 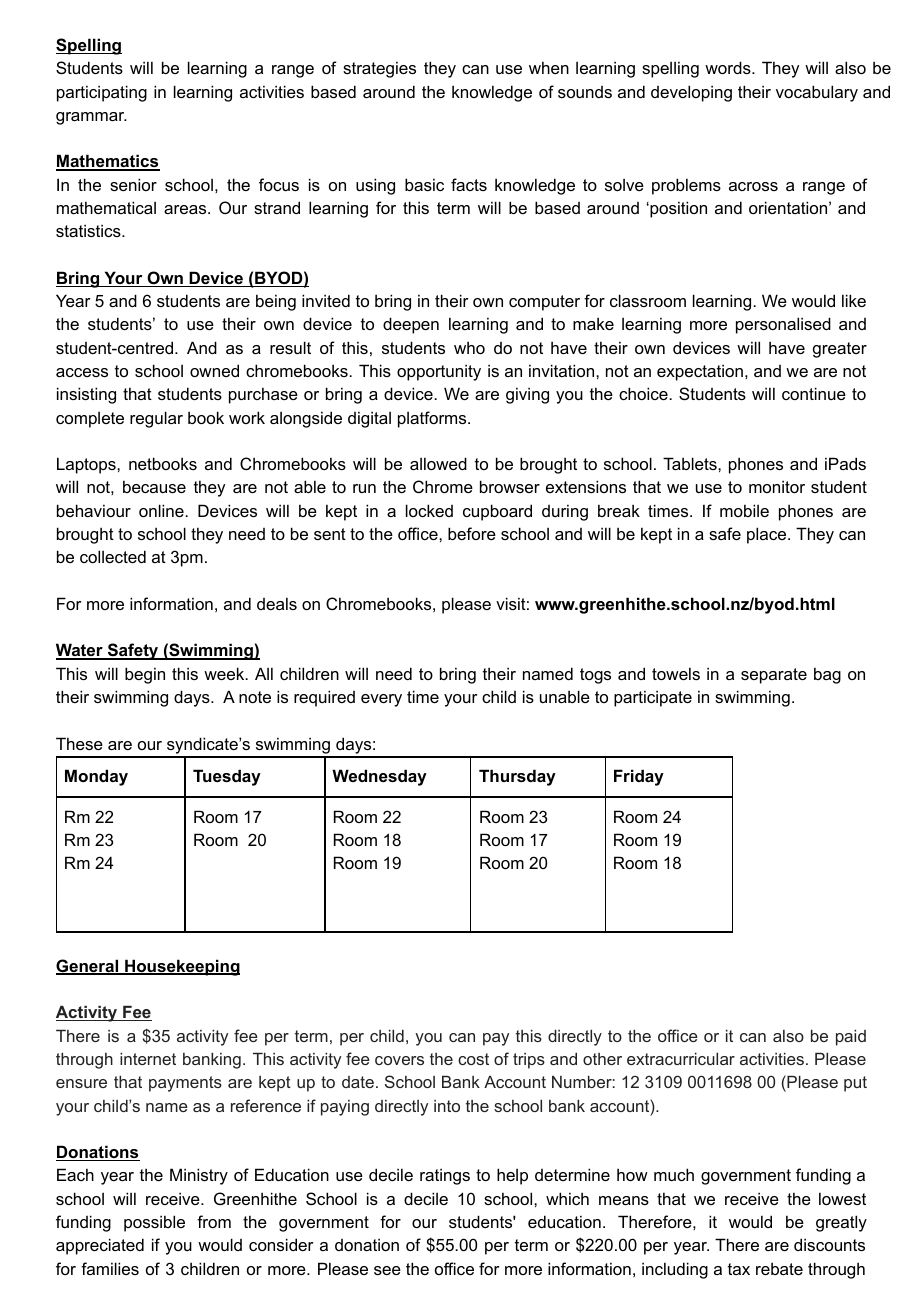 I want to click on participating, so click(x=102, y=93).
